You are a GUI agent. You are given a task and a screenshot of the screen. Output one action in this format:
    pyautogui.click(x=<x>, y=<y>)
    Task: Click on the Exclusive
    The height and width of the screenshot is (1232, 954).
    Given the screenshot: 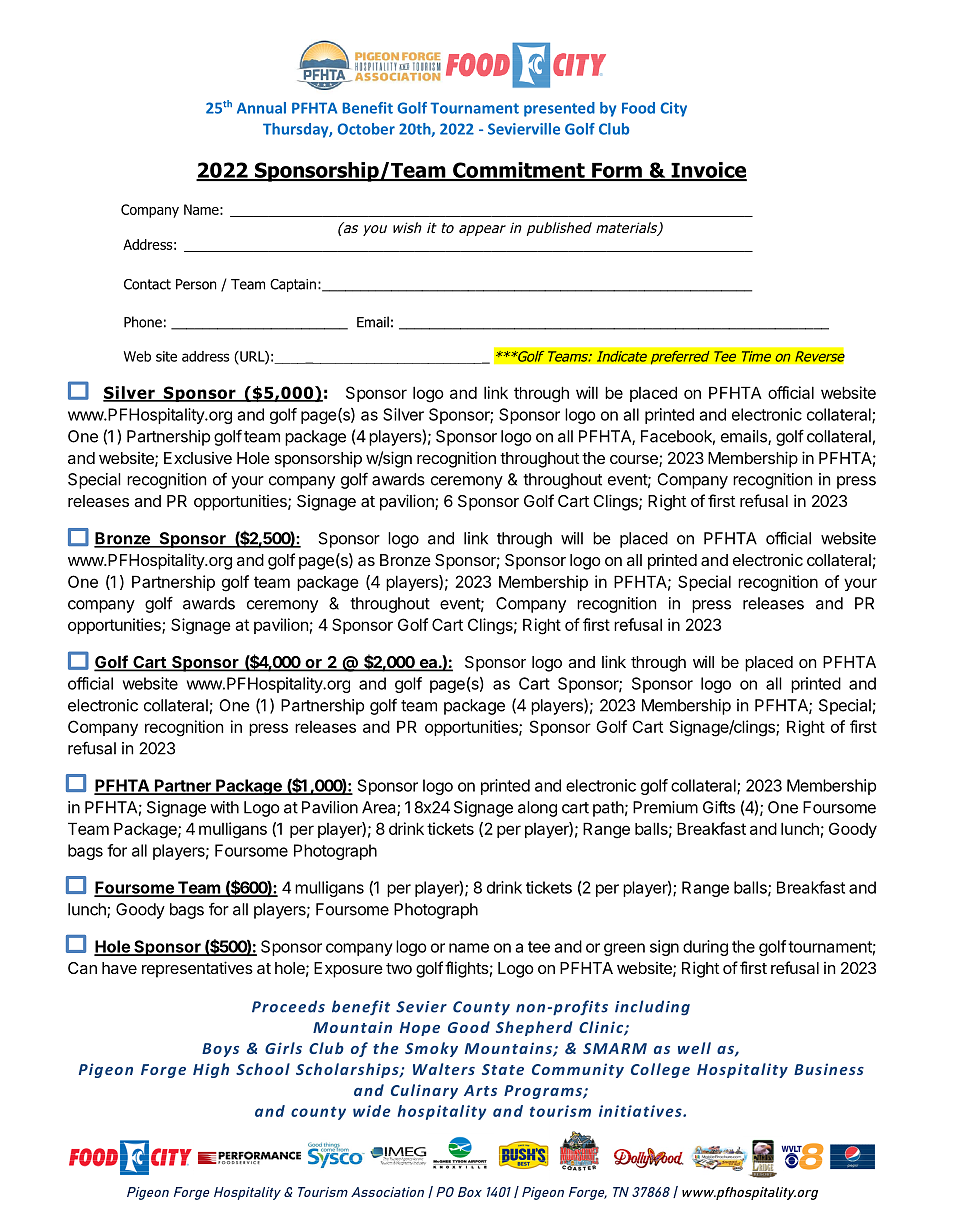 What is the action you would take?
    pyautogui.click(x=198, y=458)
